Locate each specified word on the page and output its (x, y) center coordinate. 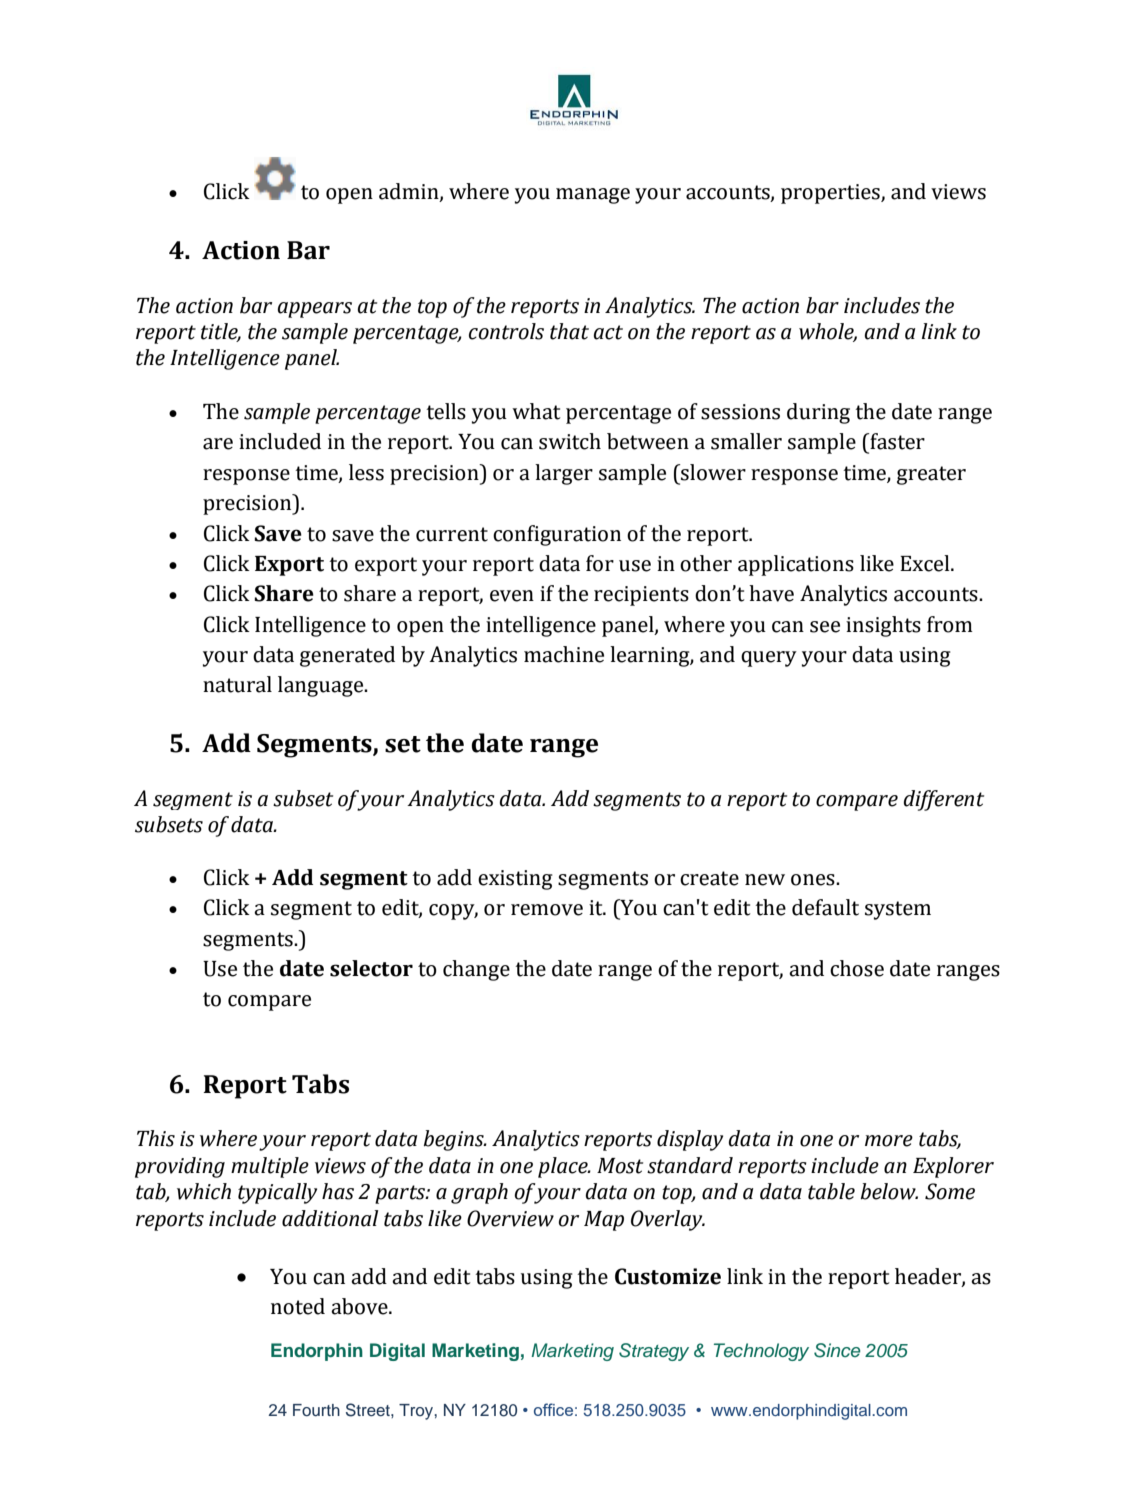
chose (857, 968)
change (476, 970)
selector (371, 968)
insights (883, 626)
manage (593, 196)
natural (237, 684)
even (512, 596)
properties (831, 194)
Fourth (316, 1410)
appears (315, 310)
